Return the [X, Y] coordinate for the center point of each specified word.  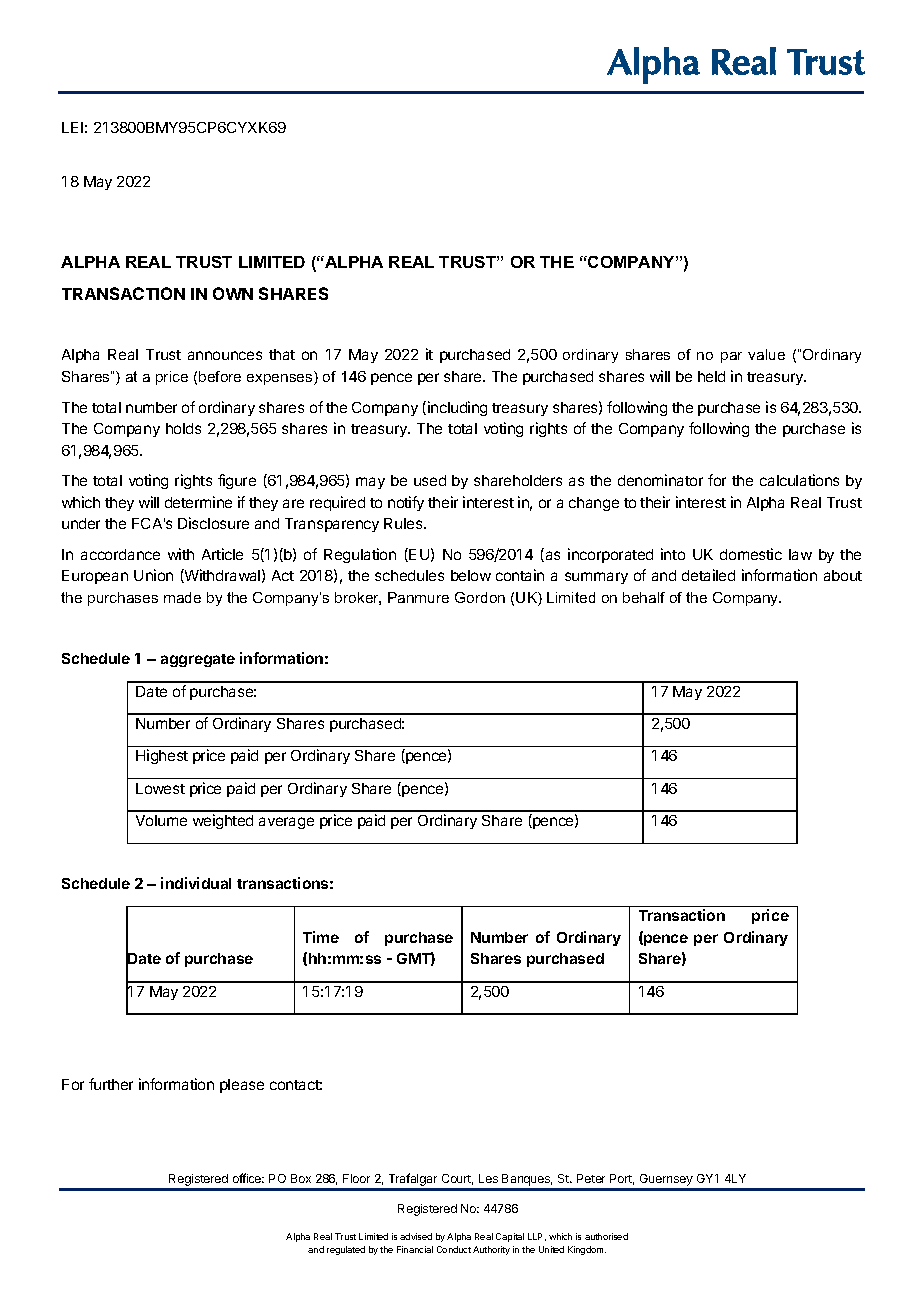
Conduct [454, 1249]
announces [225, 355]
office [248, 1178]
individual [196, 883]
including [457, 408]
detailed [708, 575]
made [182, 597]
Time [321, 937]
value [766, 354]
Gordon [480, 597]
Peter [591, 1178]
